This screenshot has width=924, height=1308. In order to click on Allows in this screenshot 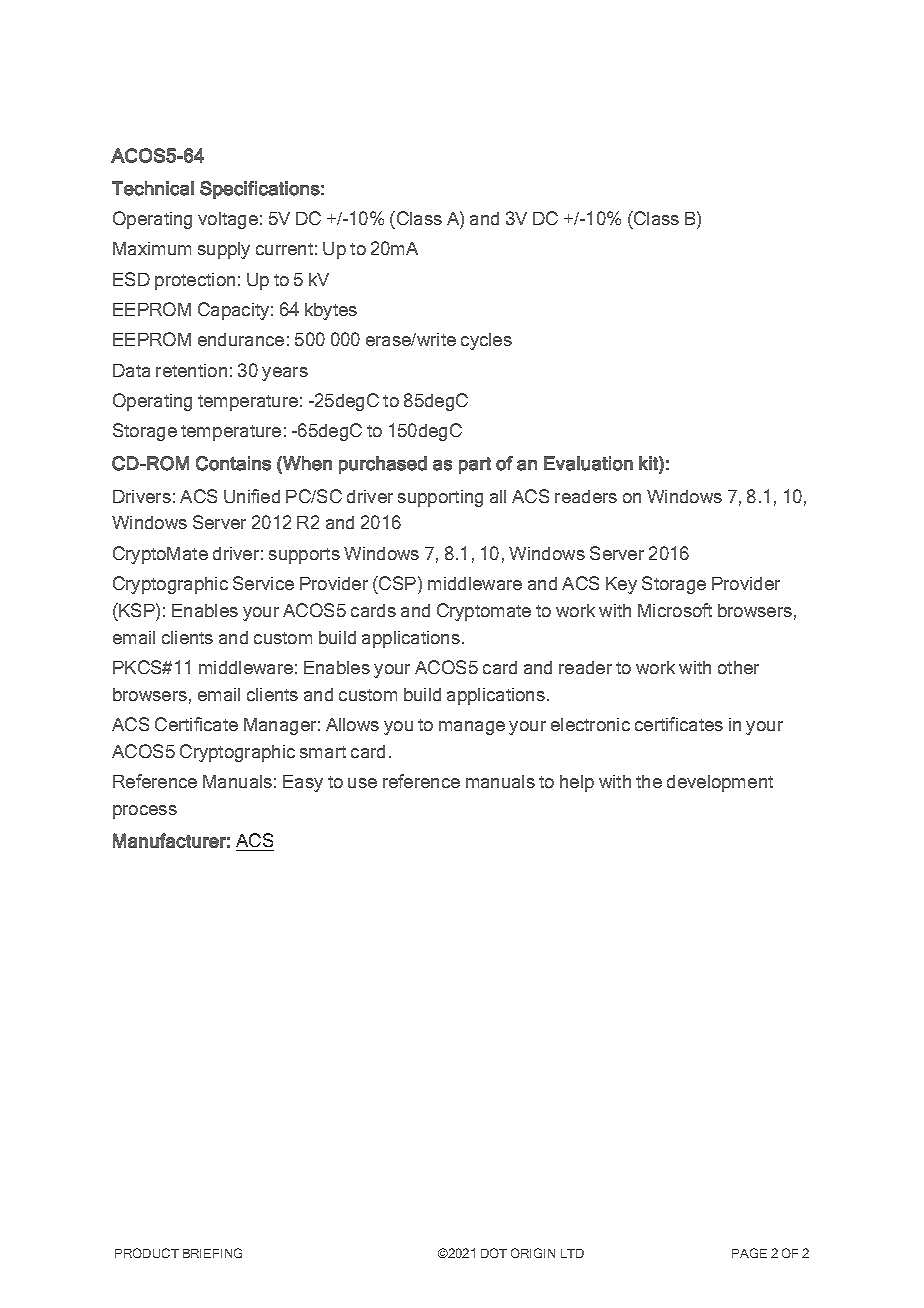, I will do `click(352, 724)`.
